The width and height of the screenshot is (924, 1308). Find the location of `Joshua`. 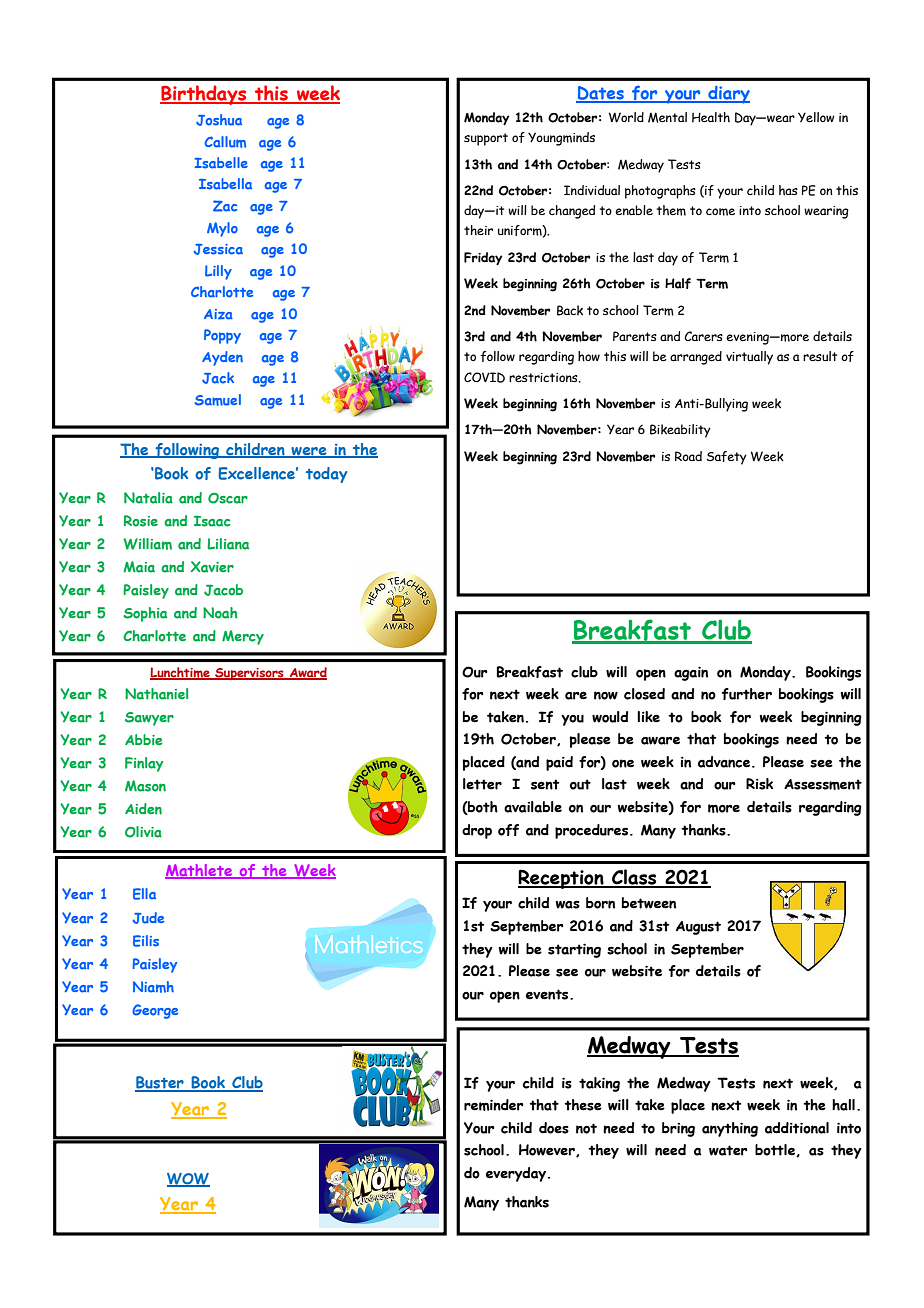

Joshua is located at coordinates (219, 120).
